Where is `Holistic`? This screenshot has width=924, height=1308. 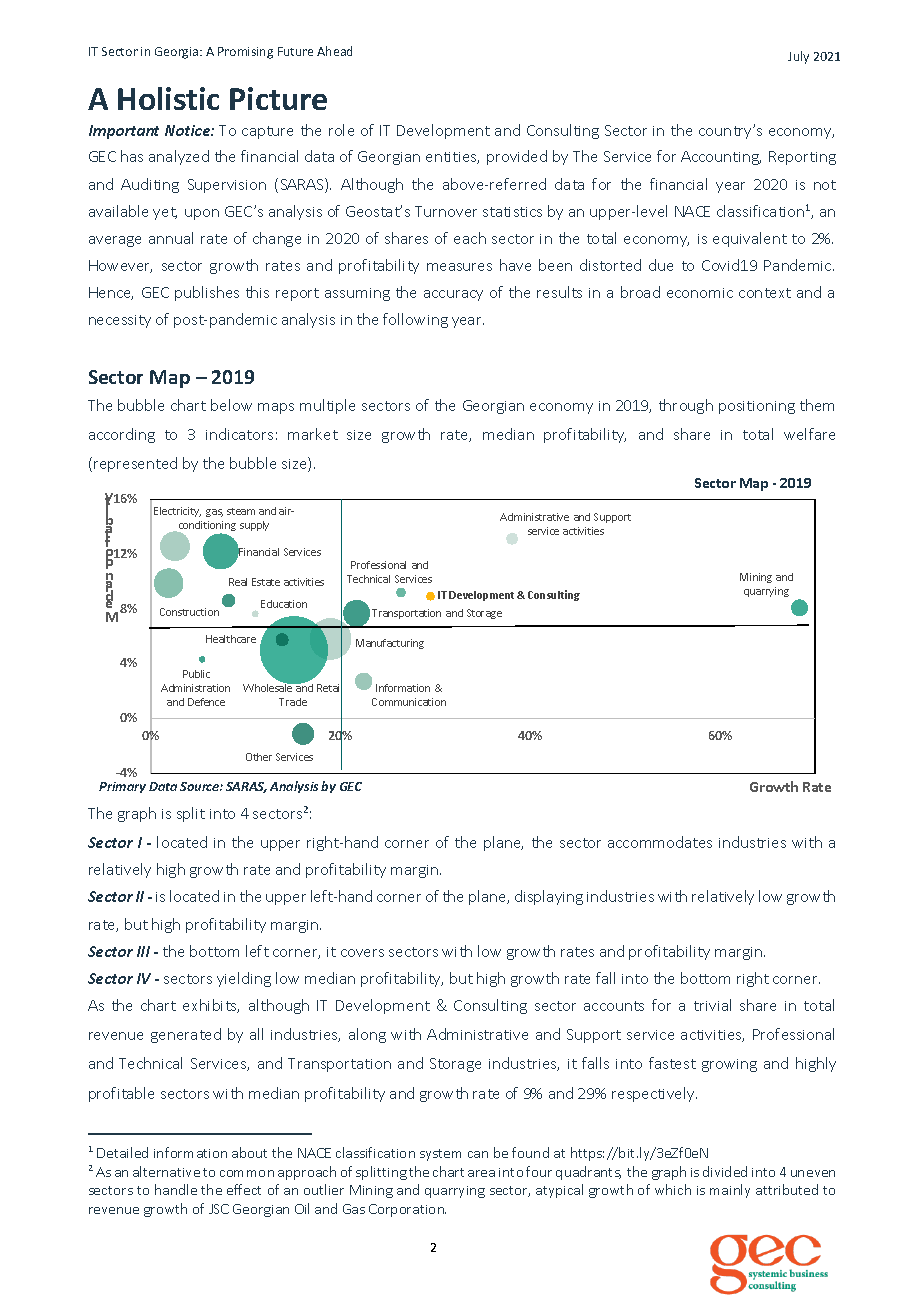 Holistic is located at coordinates (168, 98).
